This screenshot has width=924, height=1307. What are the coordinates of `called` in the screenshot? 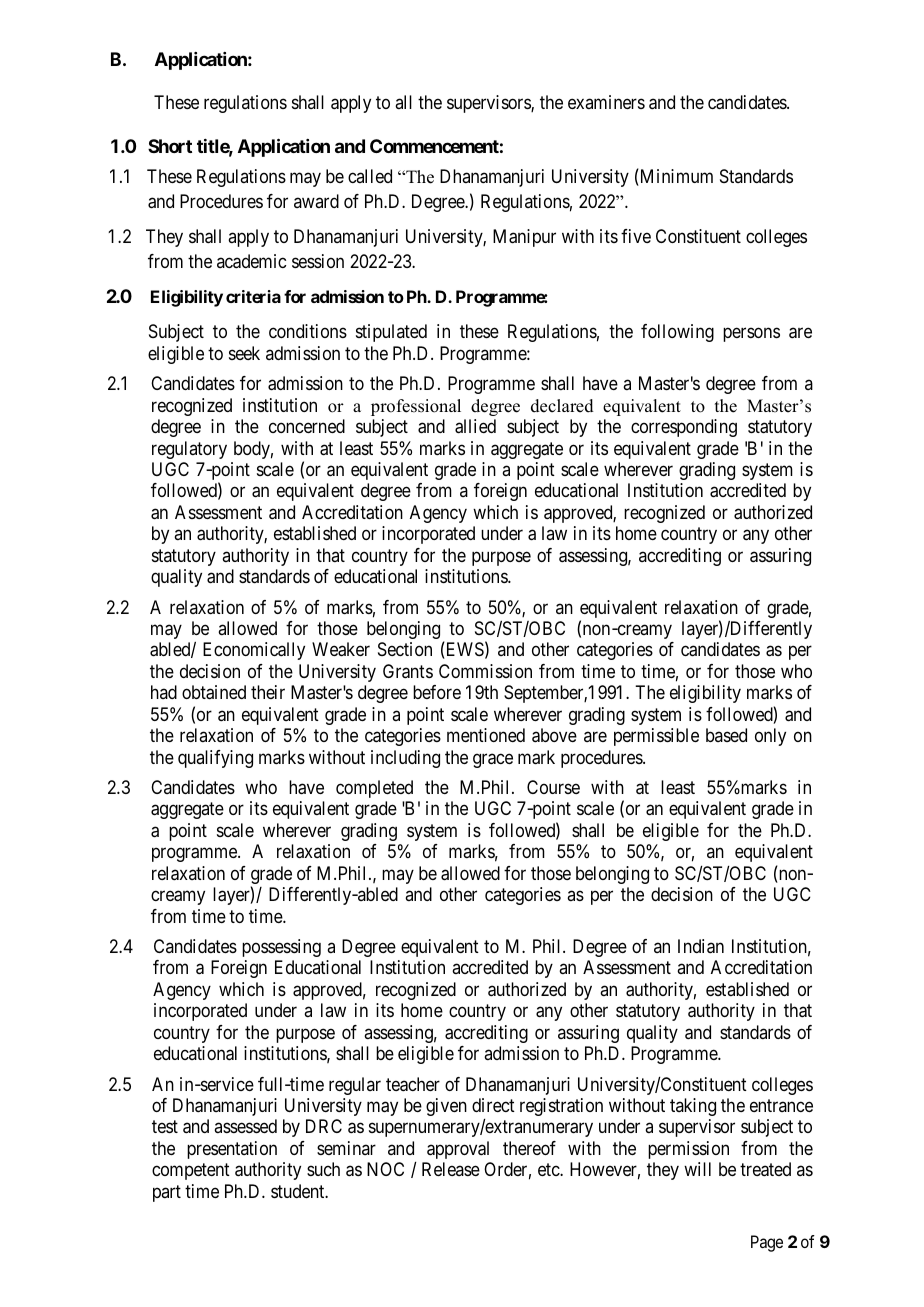 It's located at (370, 176).
